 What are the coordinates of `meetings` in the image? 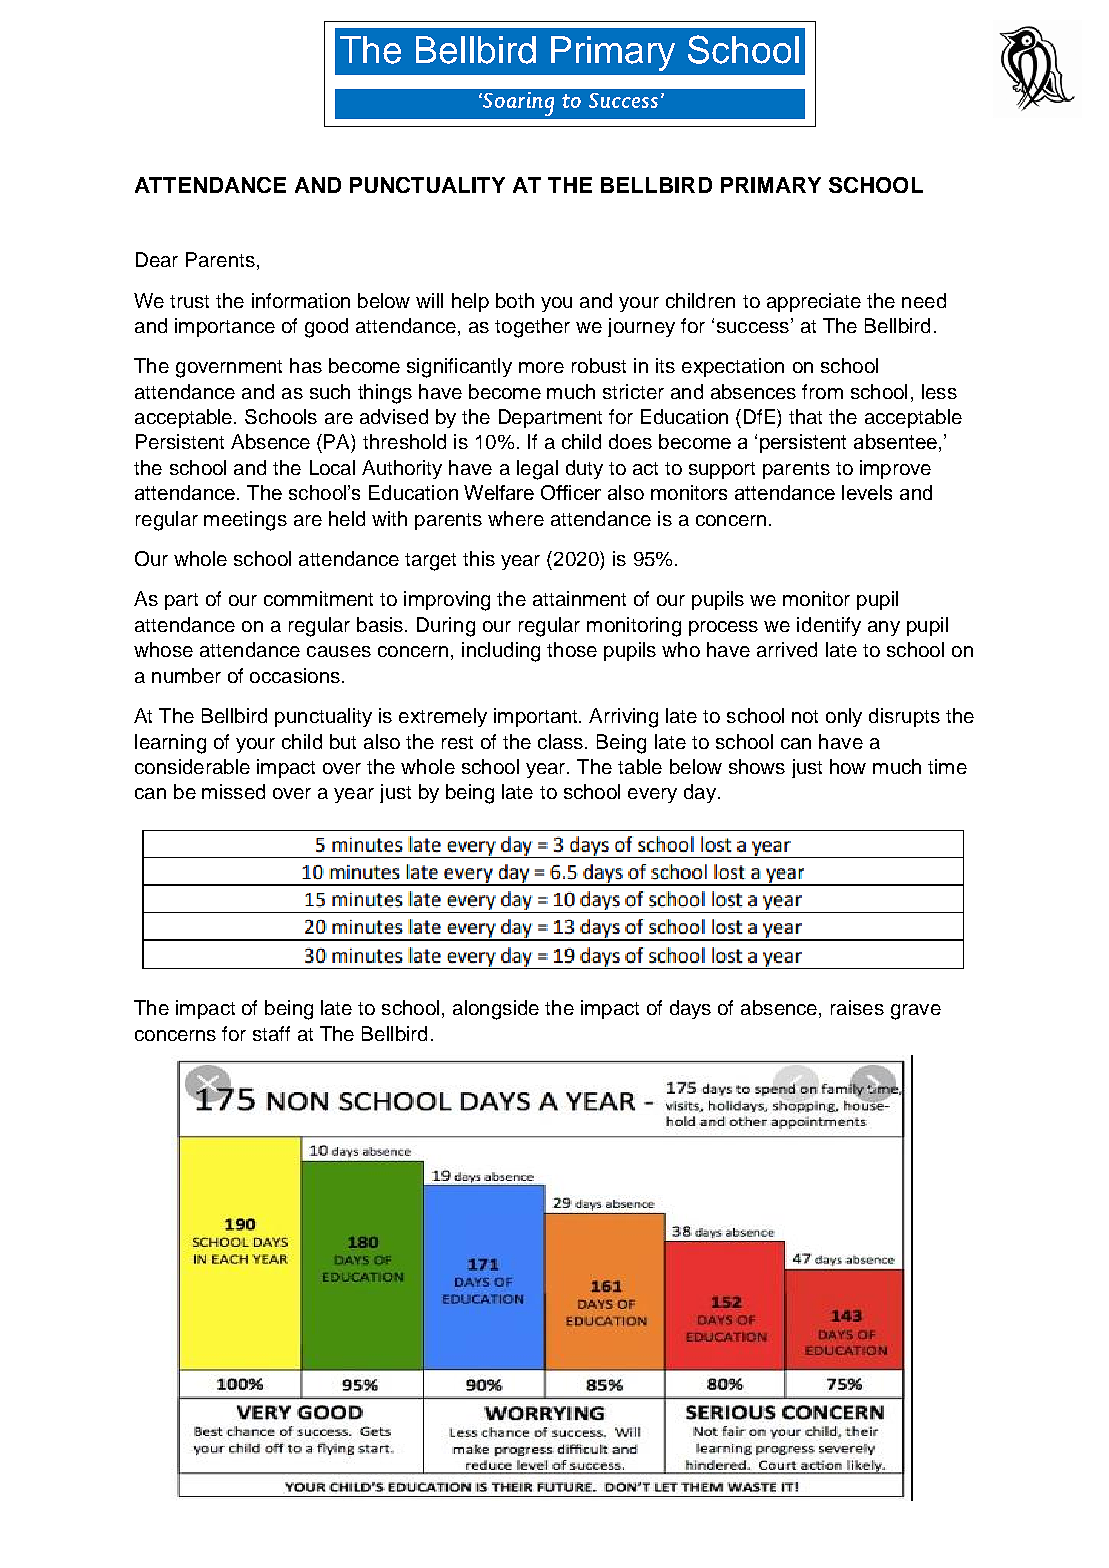 It's located at (245, 521).
